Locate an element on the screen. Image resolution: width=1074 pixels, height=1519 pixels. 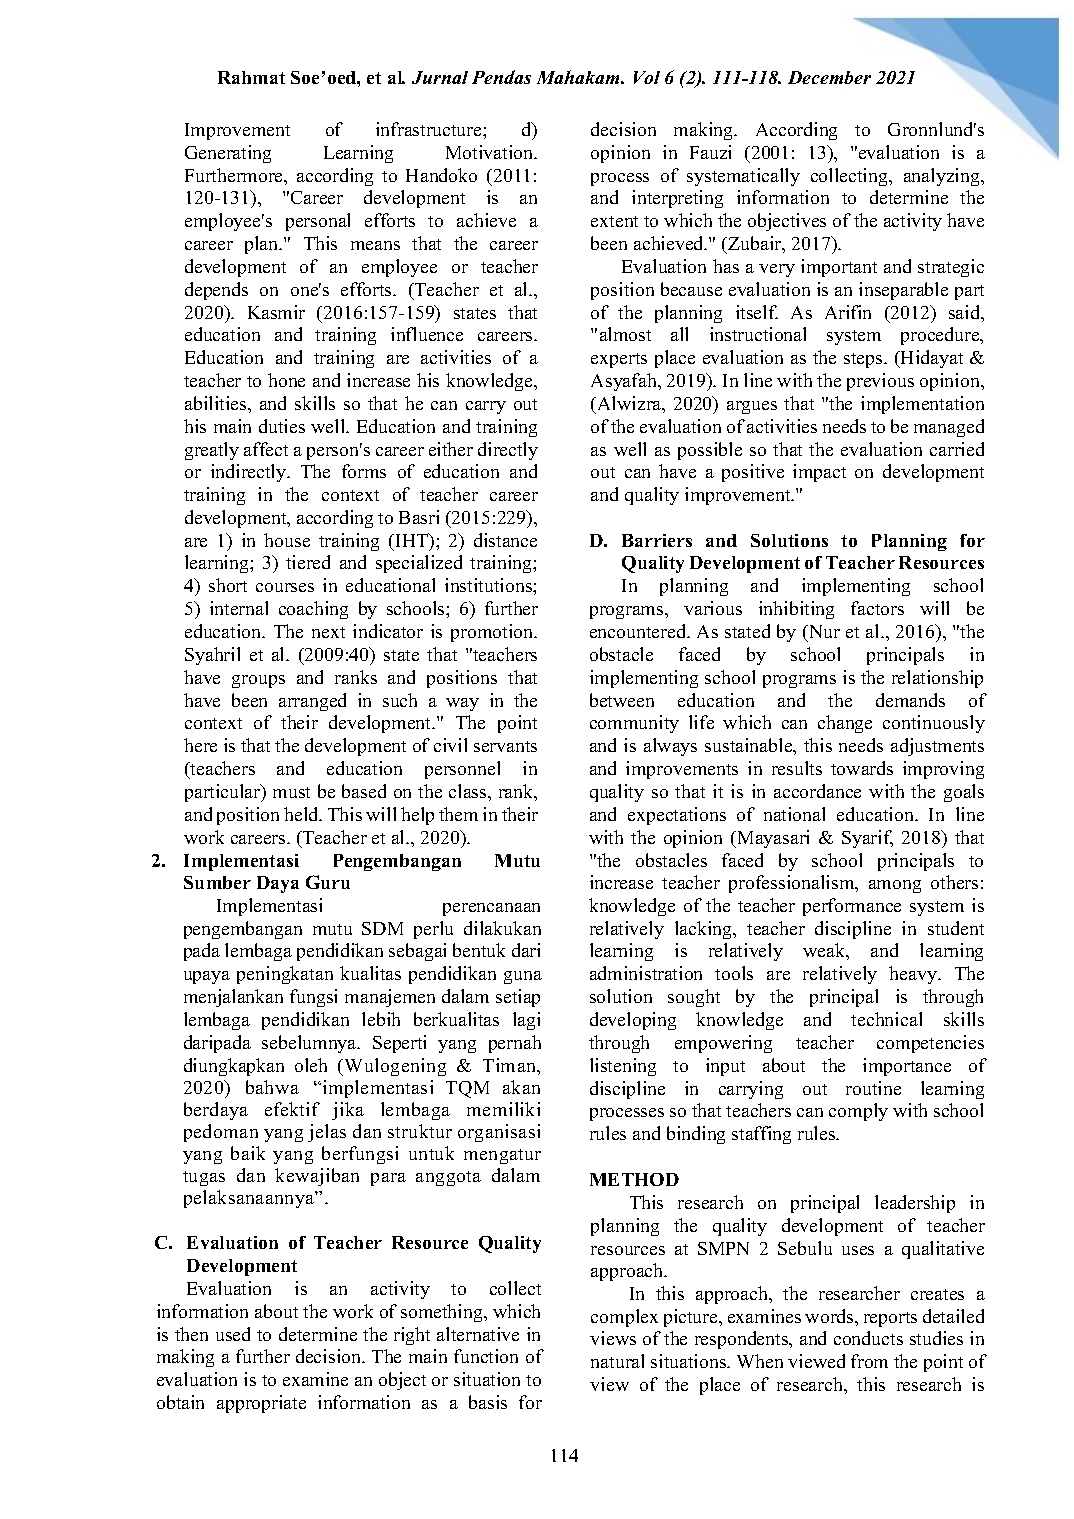
Guru is located at coordinates (328, 882).
